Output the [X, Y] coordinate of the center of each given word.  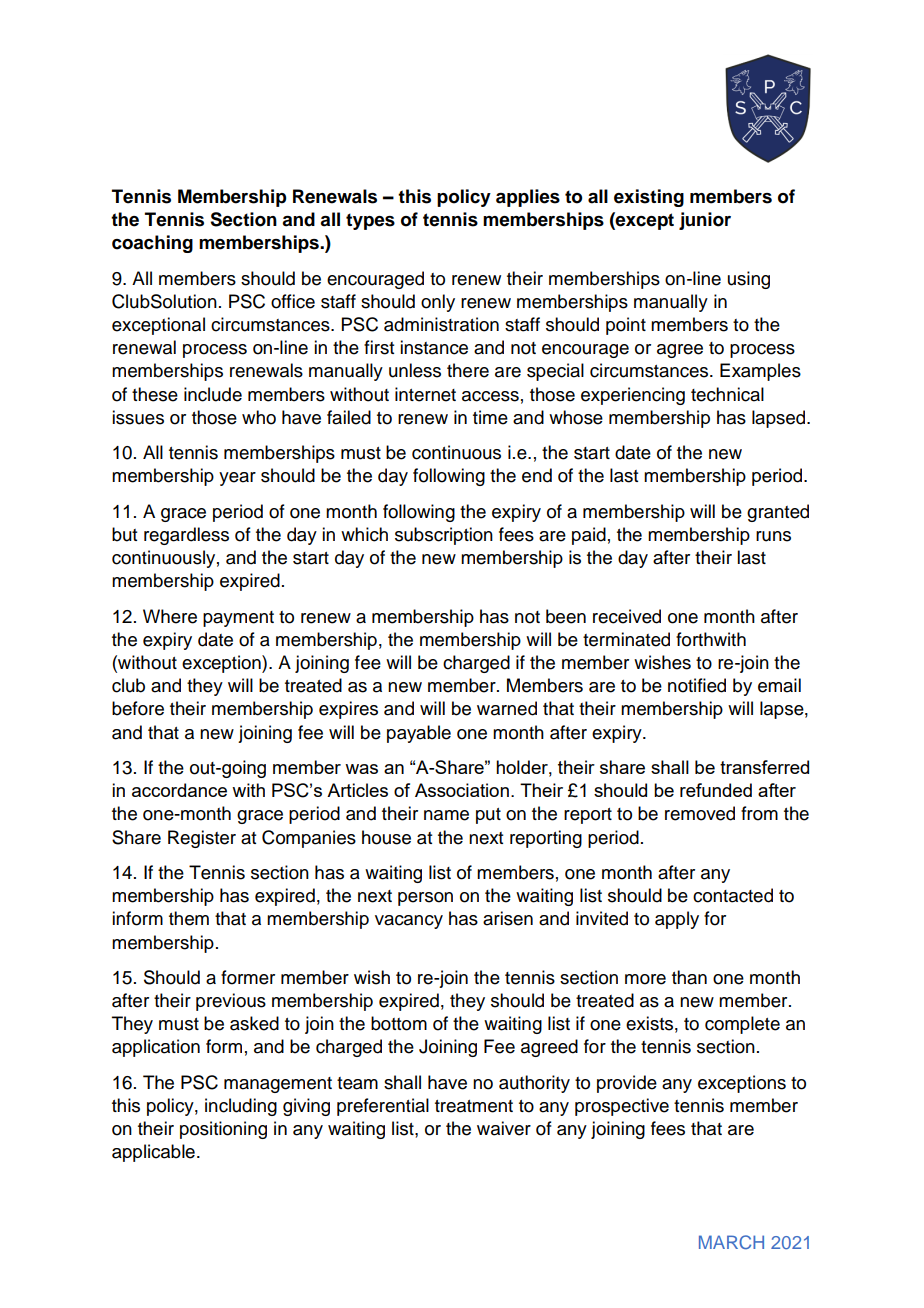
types [370, 221]
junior [705, 221]
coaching [152, 244]
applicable [153, 1153]
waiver [504, 1128]
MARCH [731, 1242]
